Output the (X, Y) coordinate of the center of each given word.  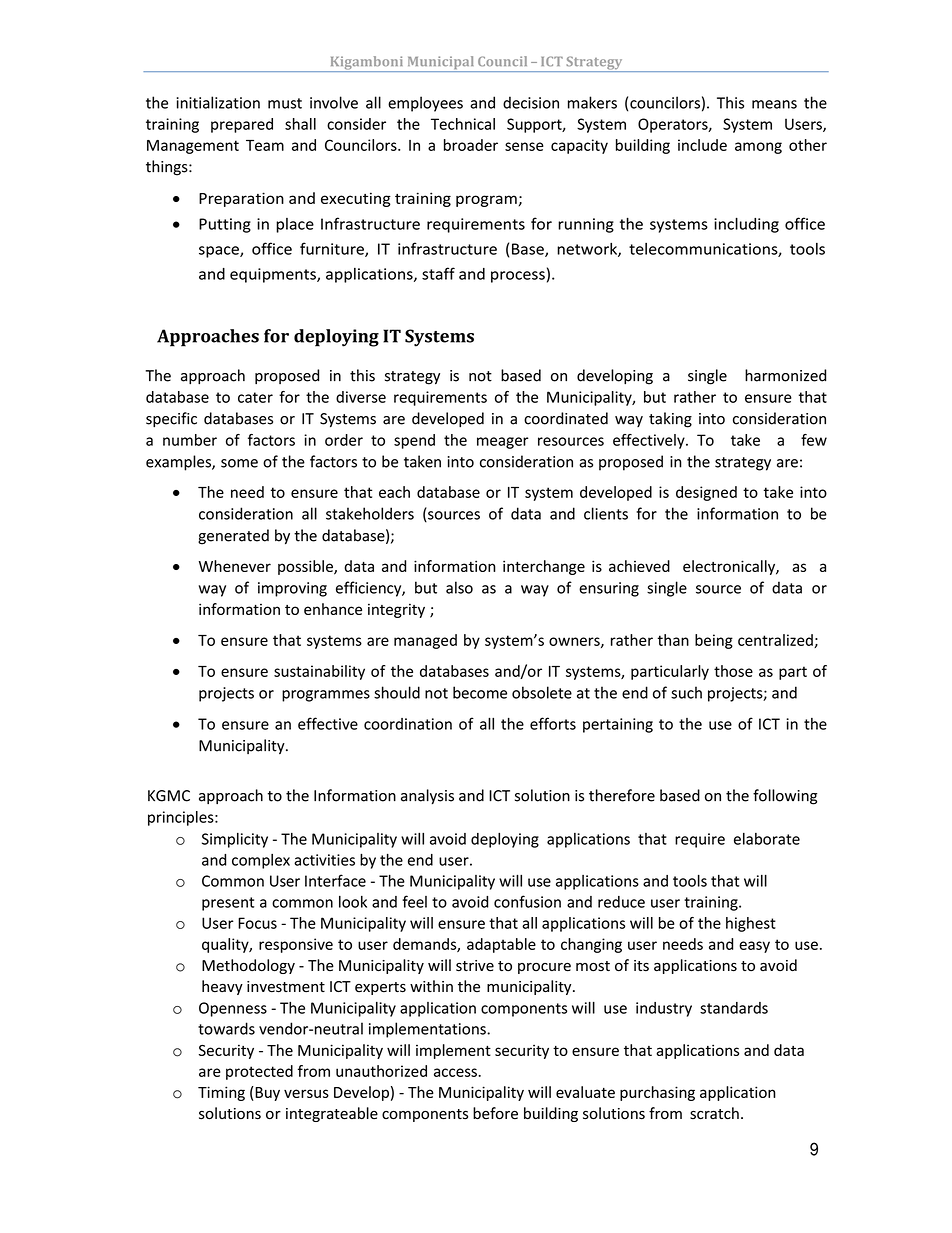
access (456, 1072)
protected (259, 1072)
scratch (714, 1113)
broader (471, 145)
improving (292, 589)
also (459, 587)
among (758, 148)
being (714, 641)
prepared (242, 125)
